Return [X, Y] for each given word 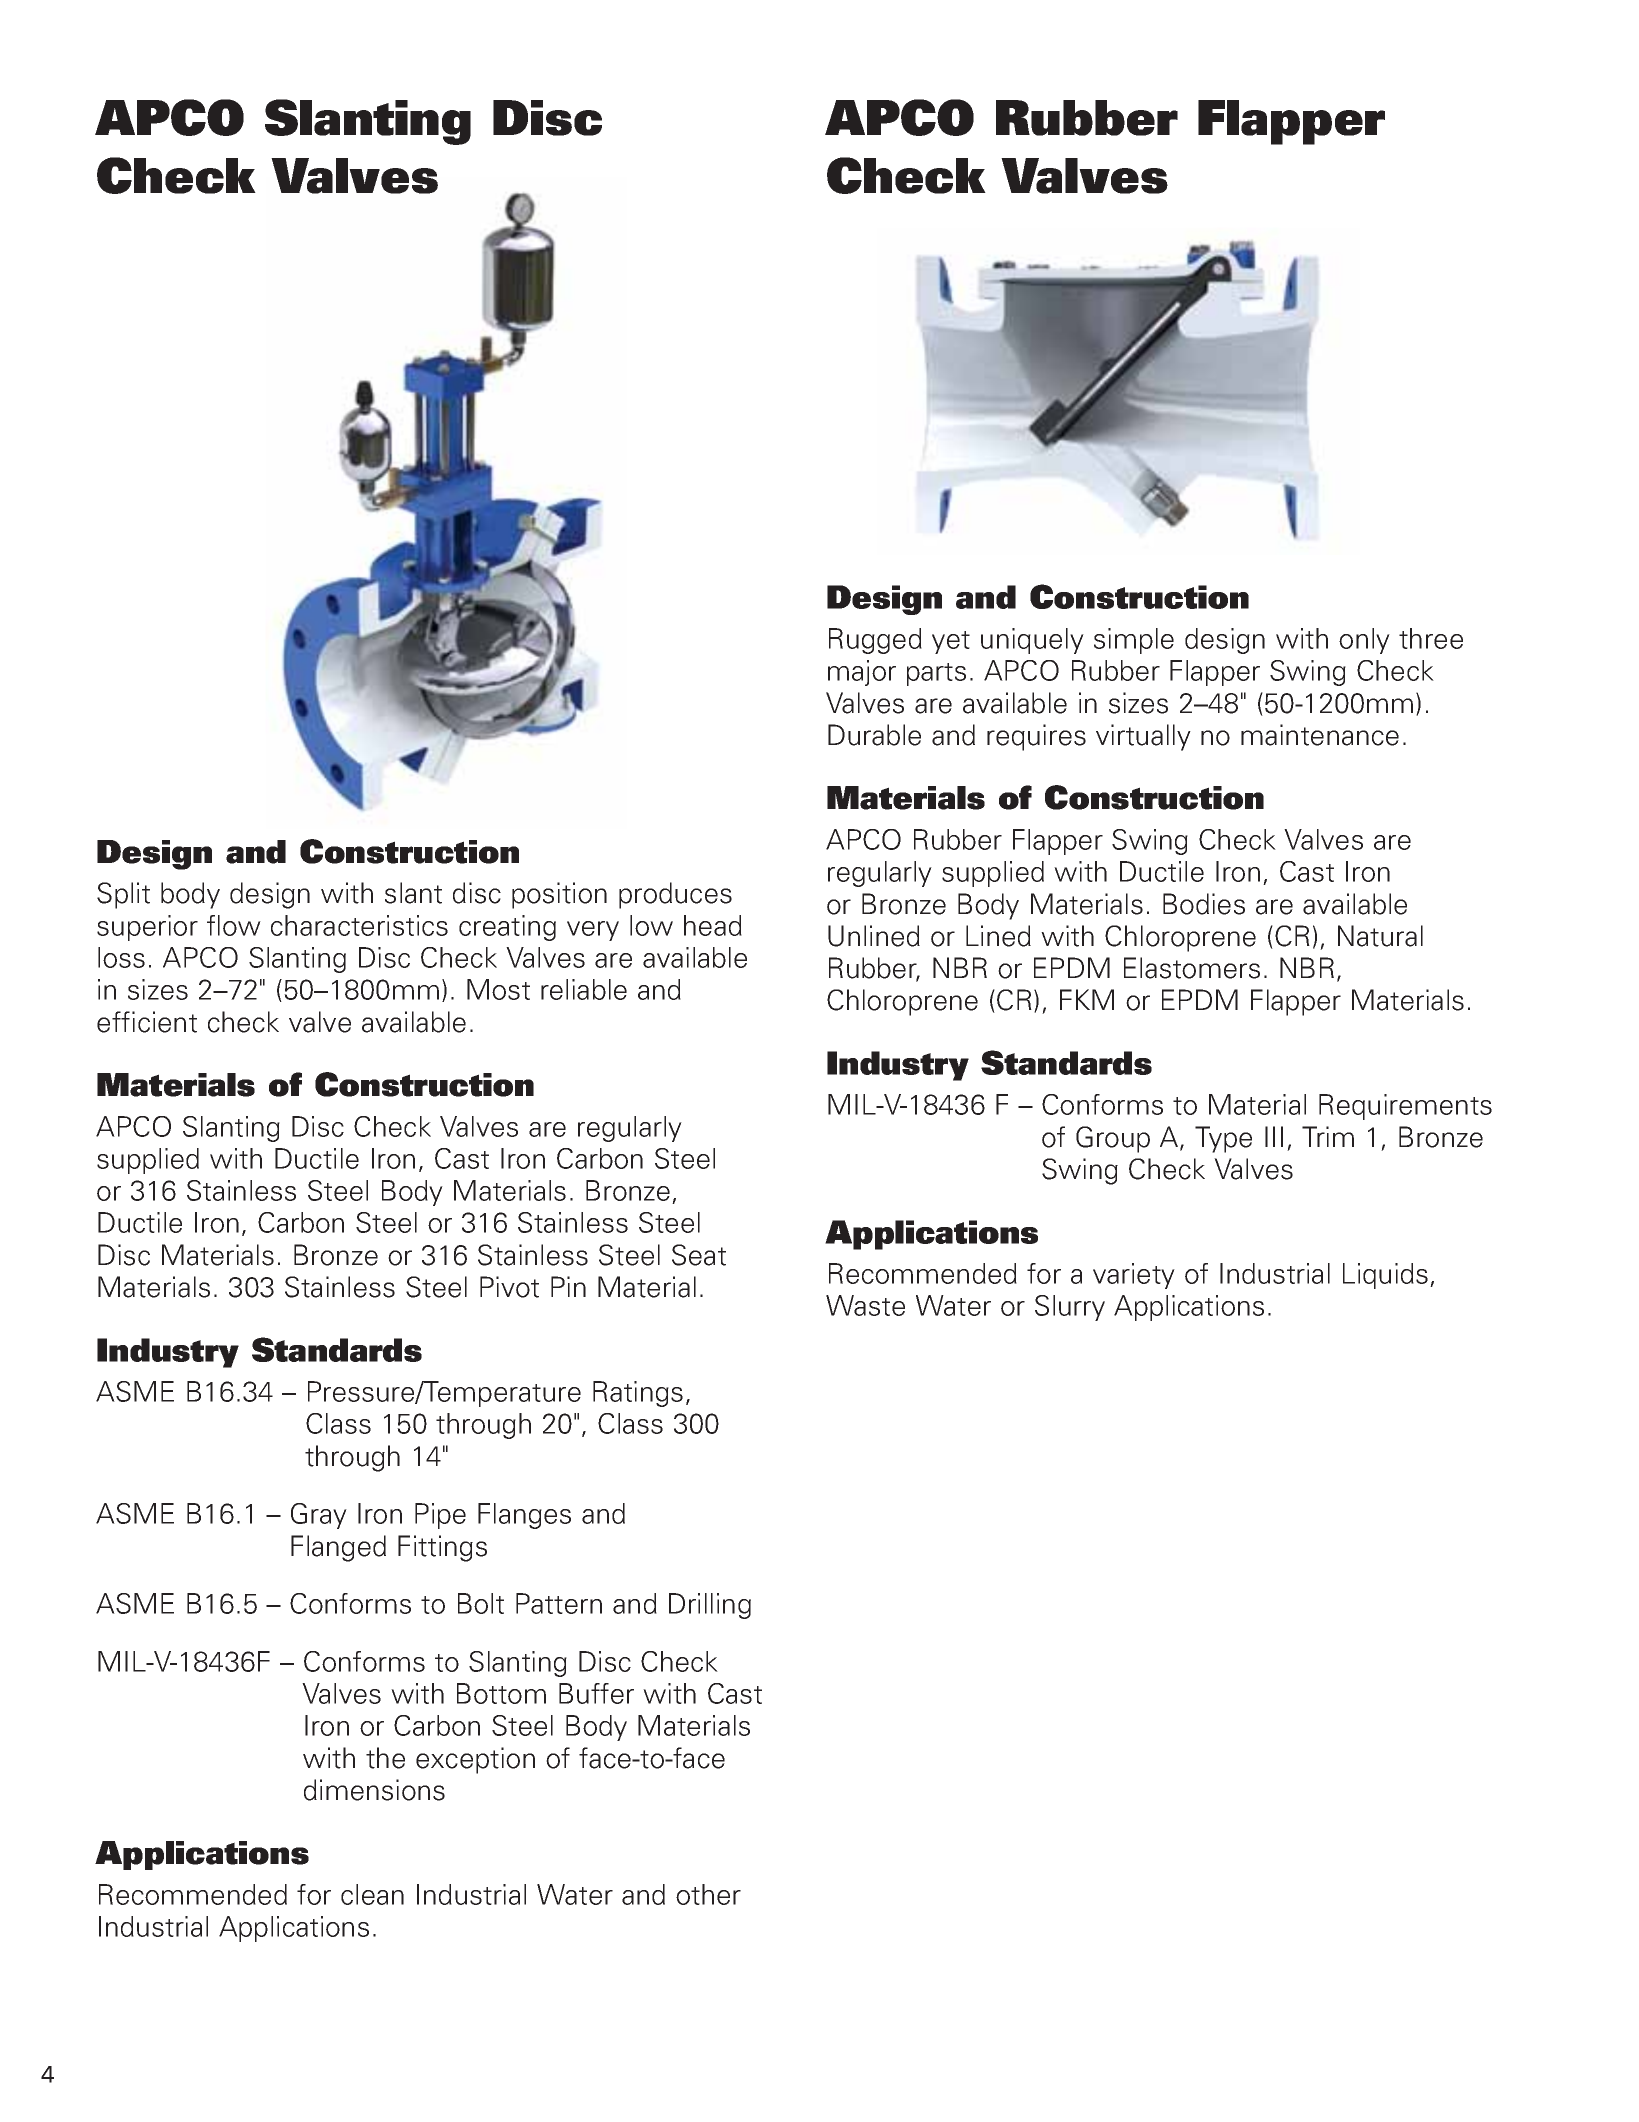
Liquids [1385, 1276]
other [708, 1894]
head [713, 925]
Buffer [596, 1693]
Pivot [509, 1287]
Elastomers [1192, 968]
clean [372, 1894]
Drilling [710, 1606]
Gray [319, 1516]
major [862, 673]
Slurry [1070, 1308]
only [1364, 641]
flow [234, 925]
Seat [699, 1255]
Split [123, 895]
